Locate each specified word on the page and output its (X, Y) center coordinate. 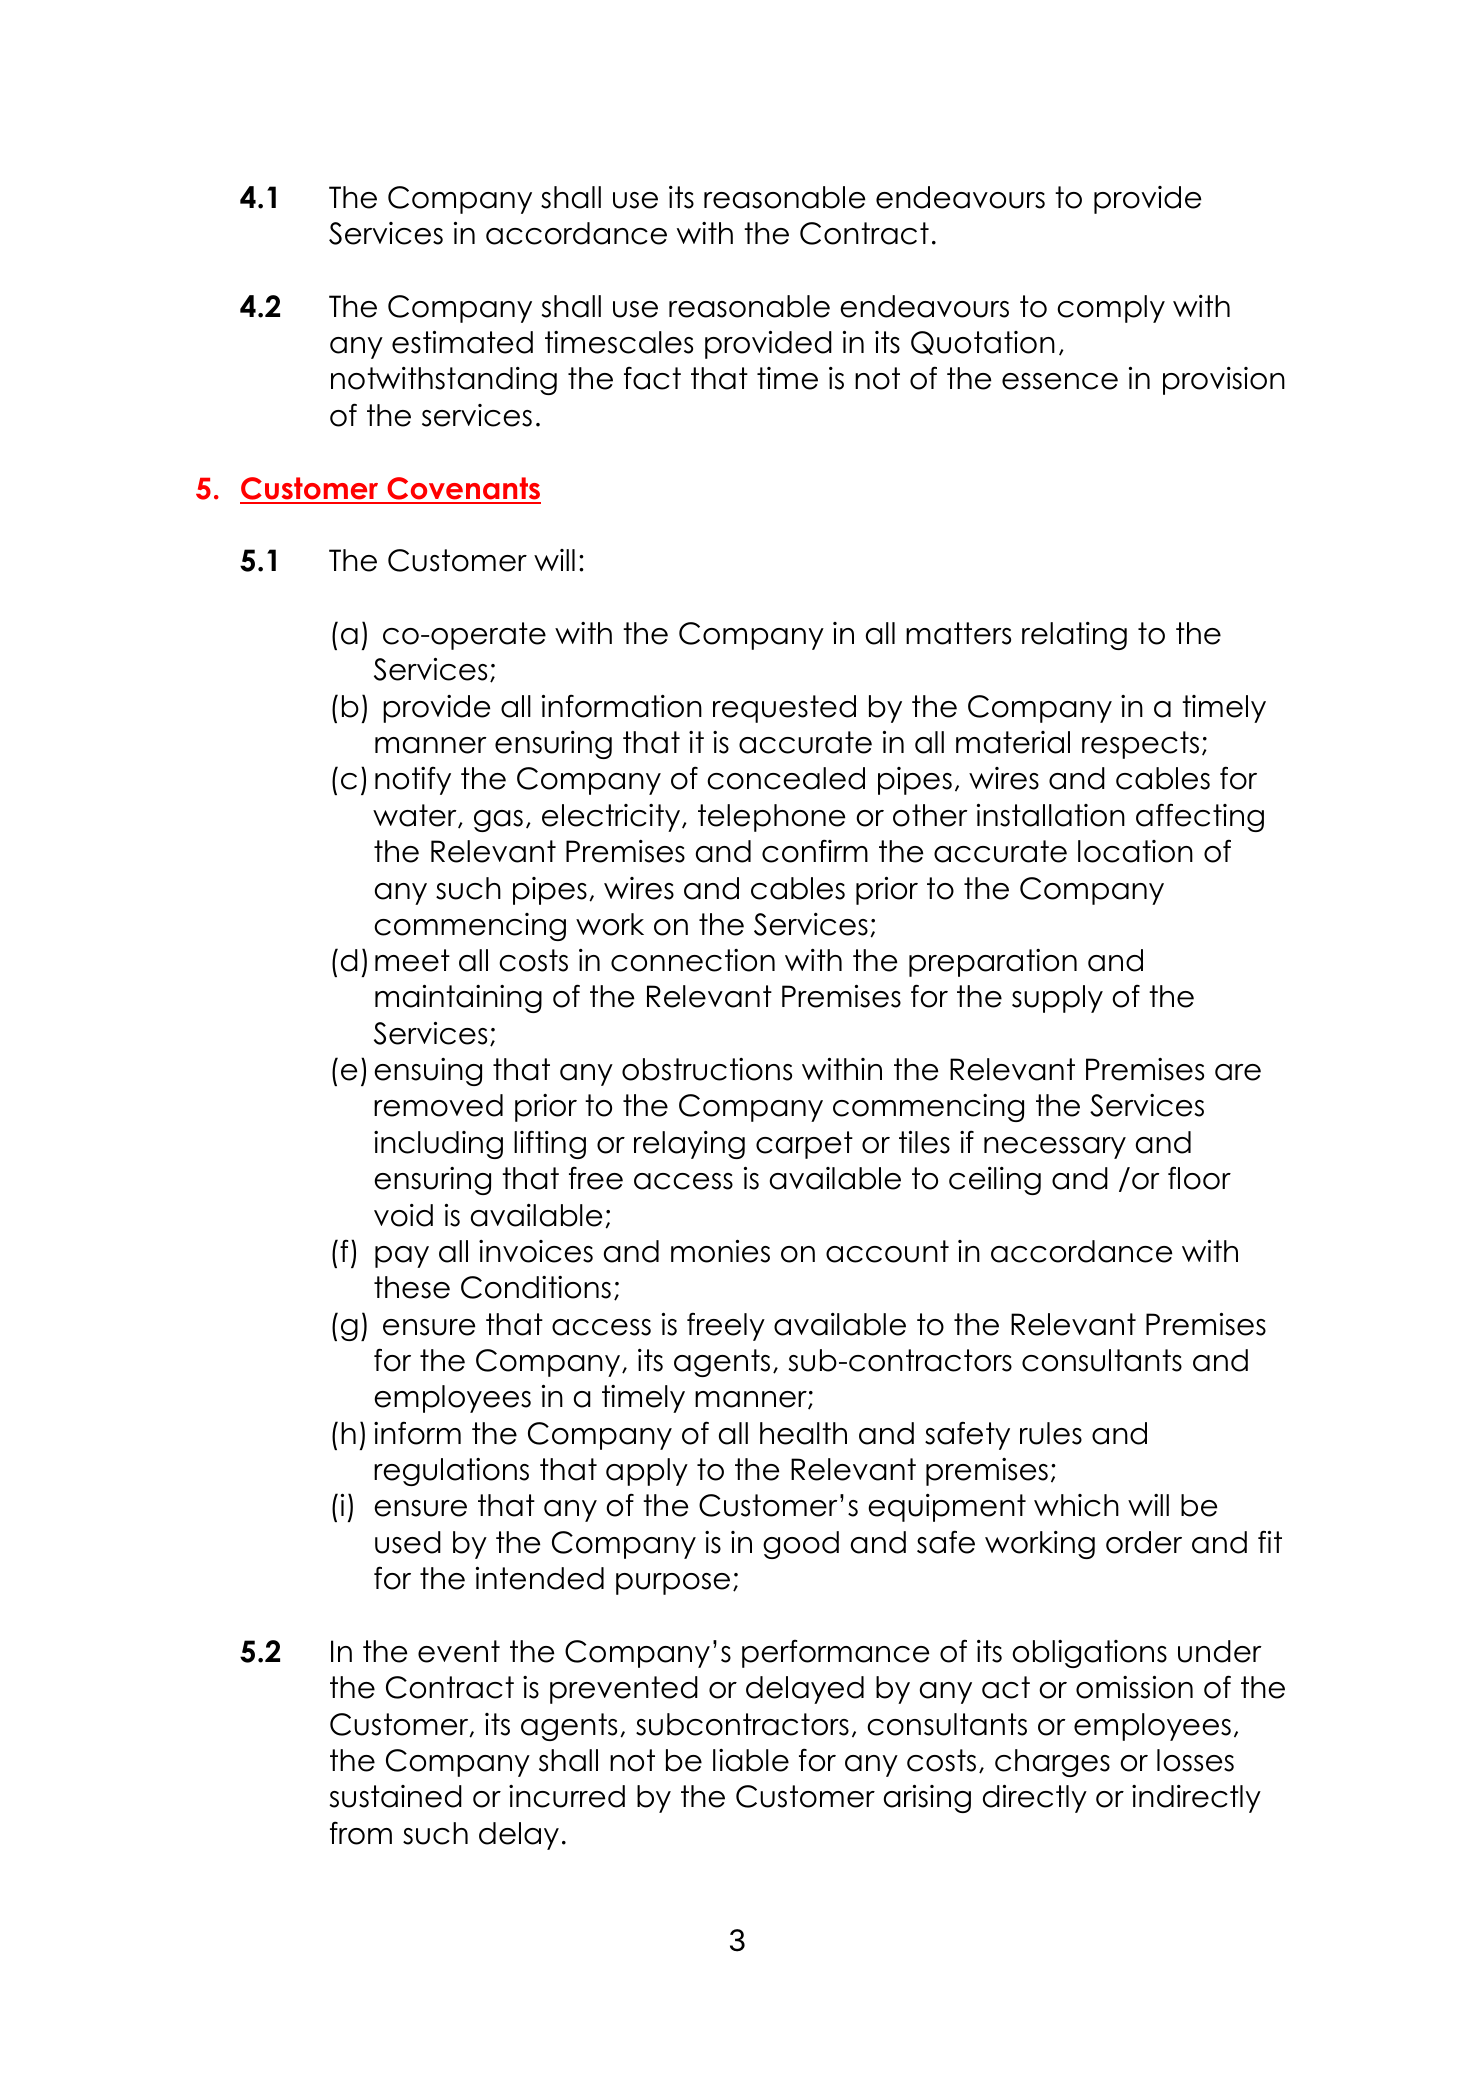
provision (1224, 381)
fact (652, 378)
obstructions (707, 1069)
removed (438, 1105)
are (1238, 1072)
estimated (462, 342)
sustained (396, 1796)
